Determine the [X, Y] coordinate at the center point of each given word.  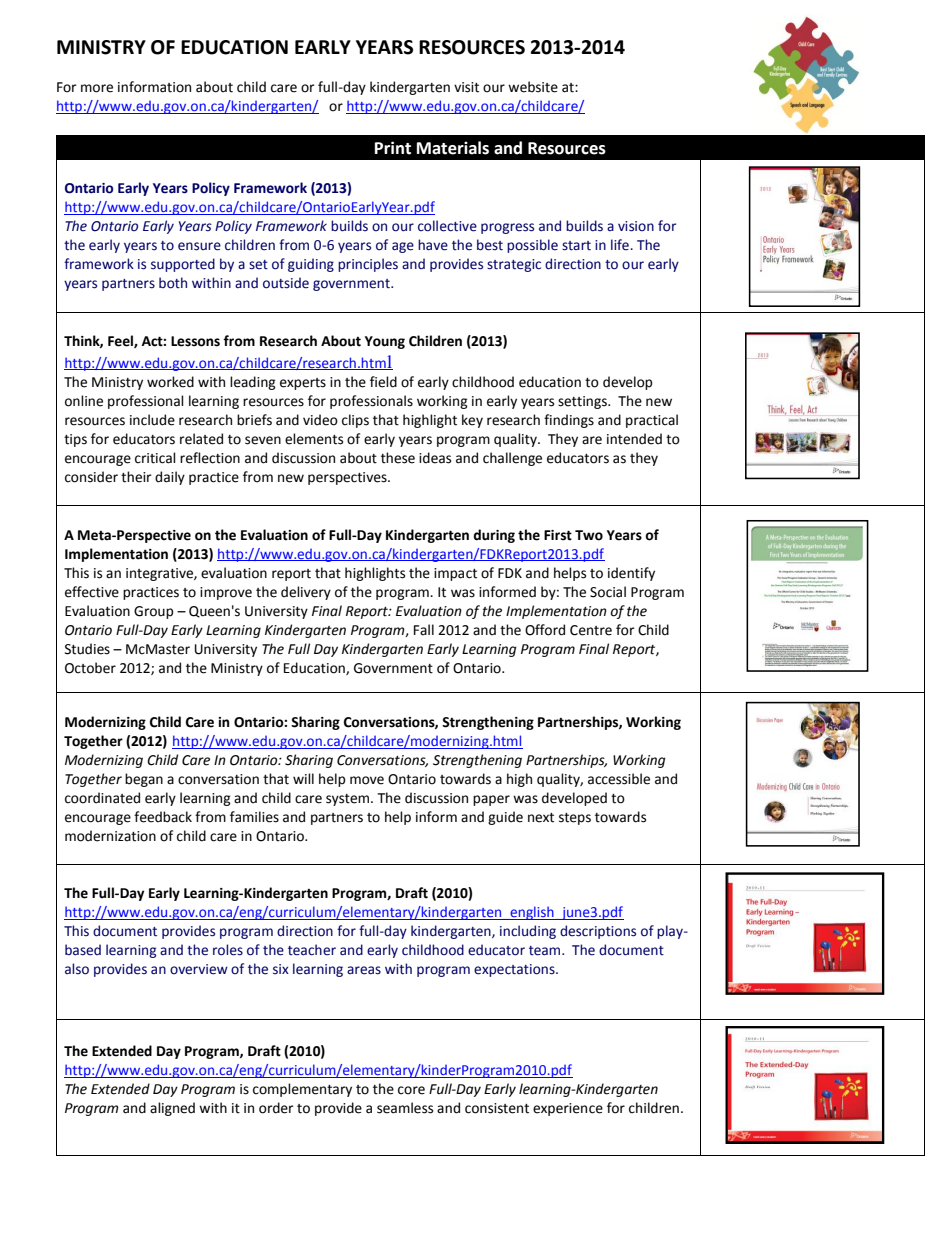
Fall [424, 630]
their [136, 477]
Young [385, 342]
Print [393, 148]
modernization [110, 836]
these [398, 458]
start [576, 246]
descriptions [598, 932]
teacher [312, 950]
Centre [591, 630]
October [90, 668]
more [97, 88]
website [533, 87]
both [173, 283]
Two [589, 535]
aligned [172, 1109]
